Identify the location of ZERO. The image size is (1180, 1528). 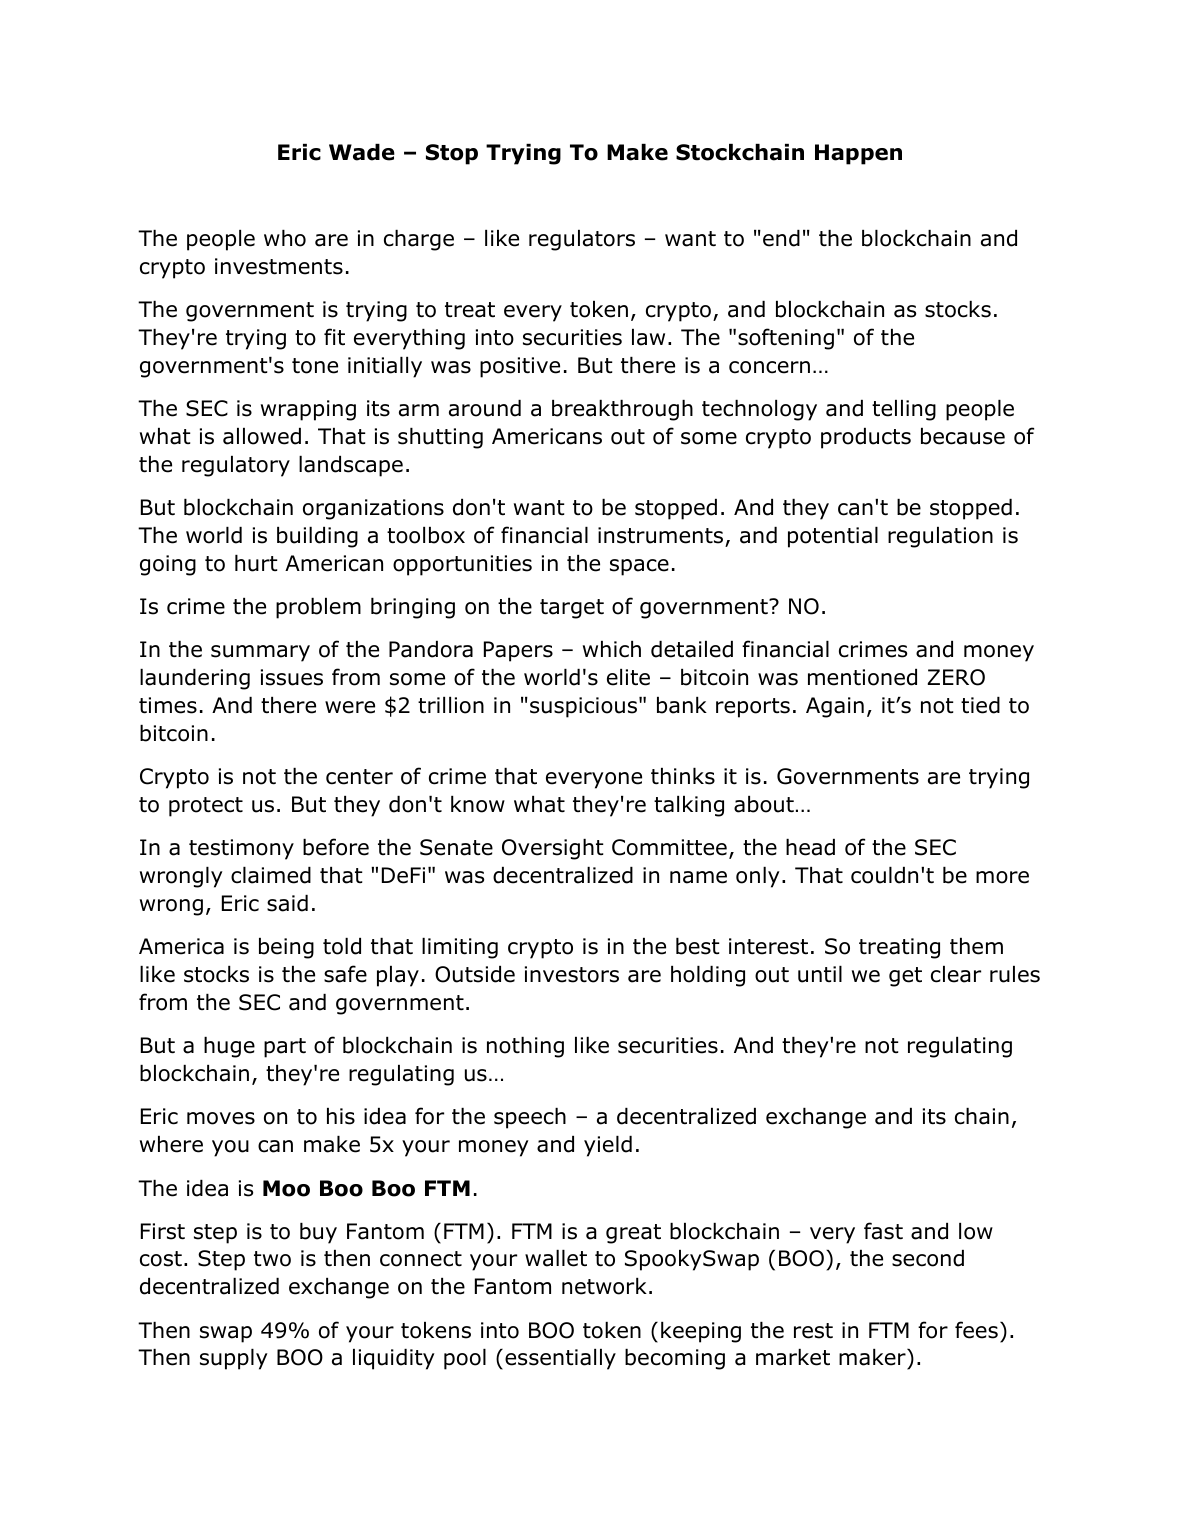
(956, 677).
